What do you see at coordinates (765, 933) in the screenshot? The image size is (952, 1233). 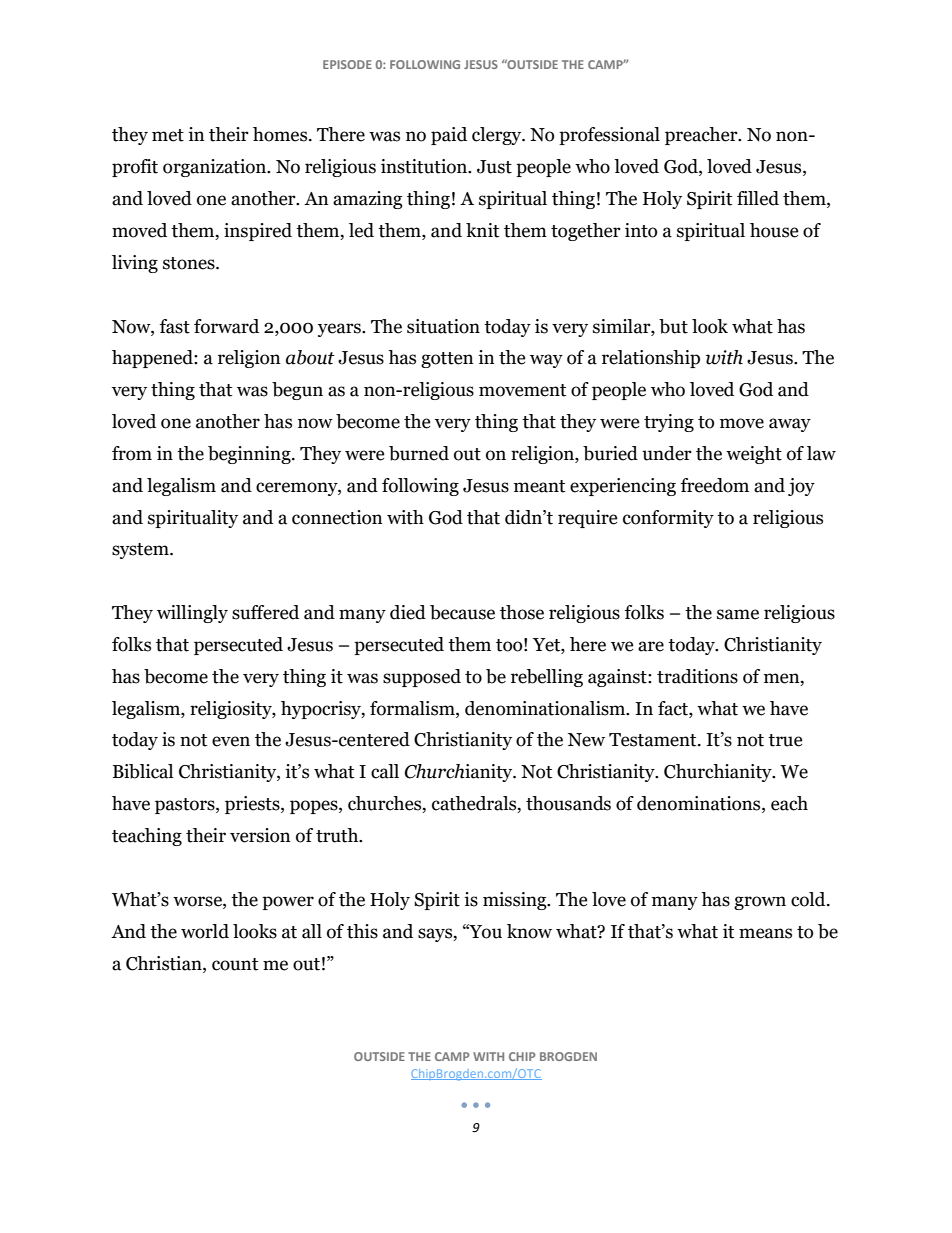 I see `means` at bounding box center [765, 933].
